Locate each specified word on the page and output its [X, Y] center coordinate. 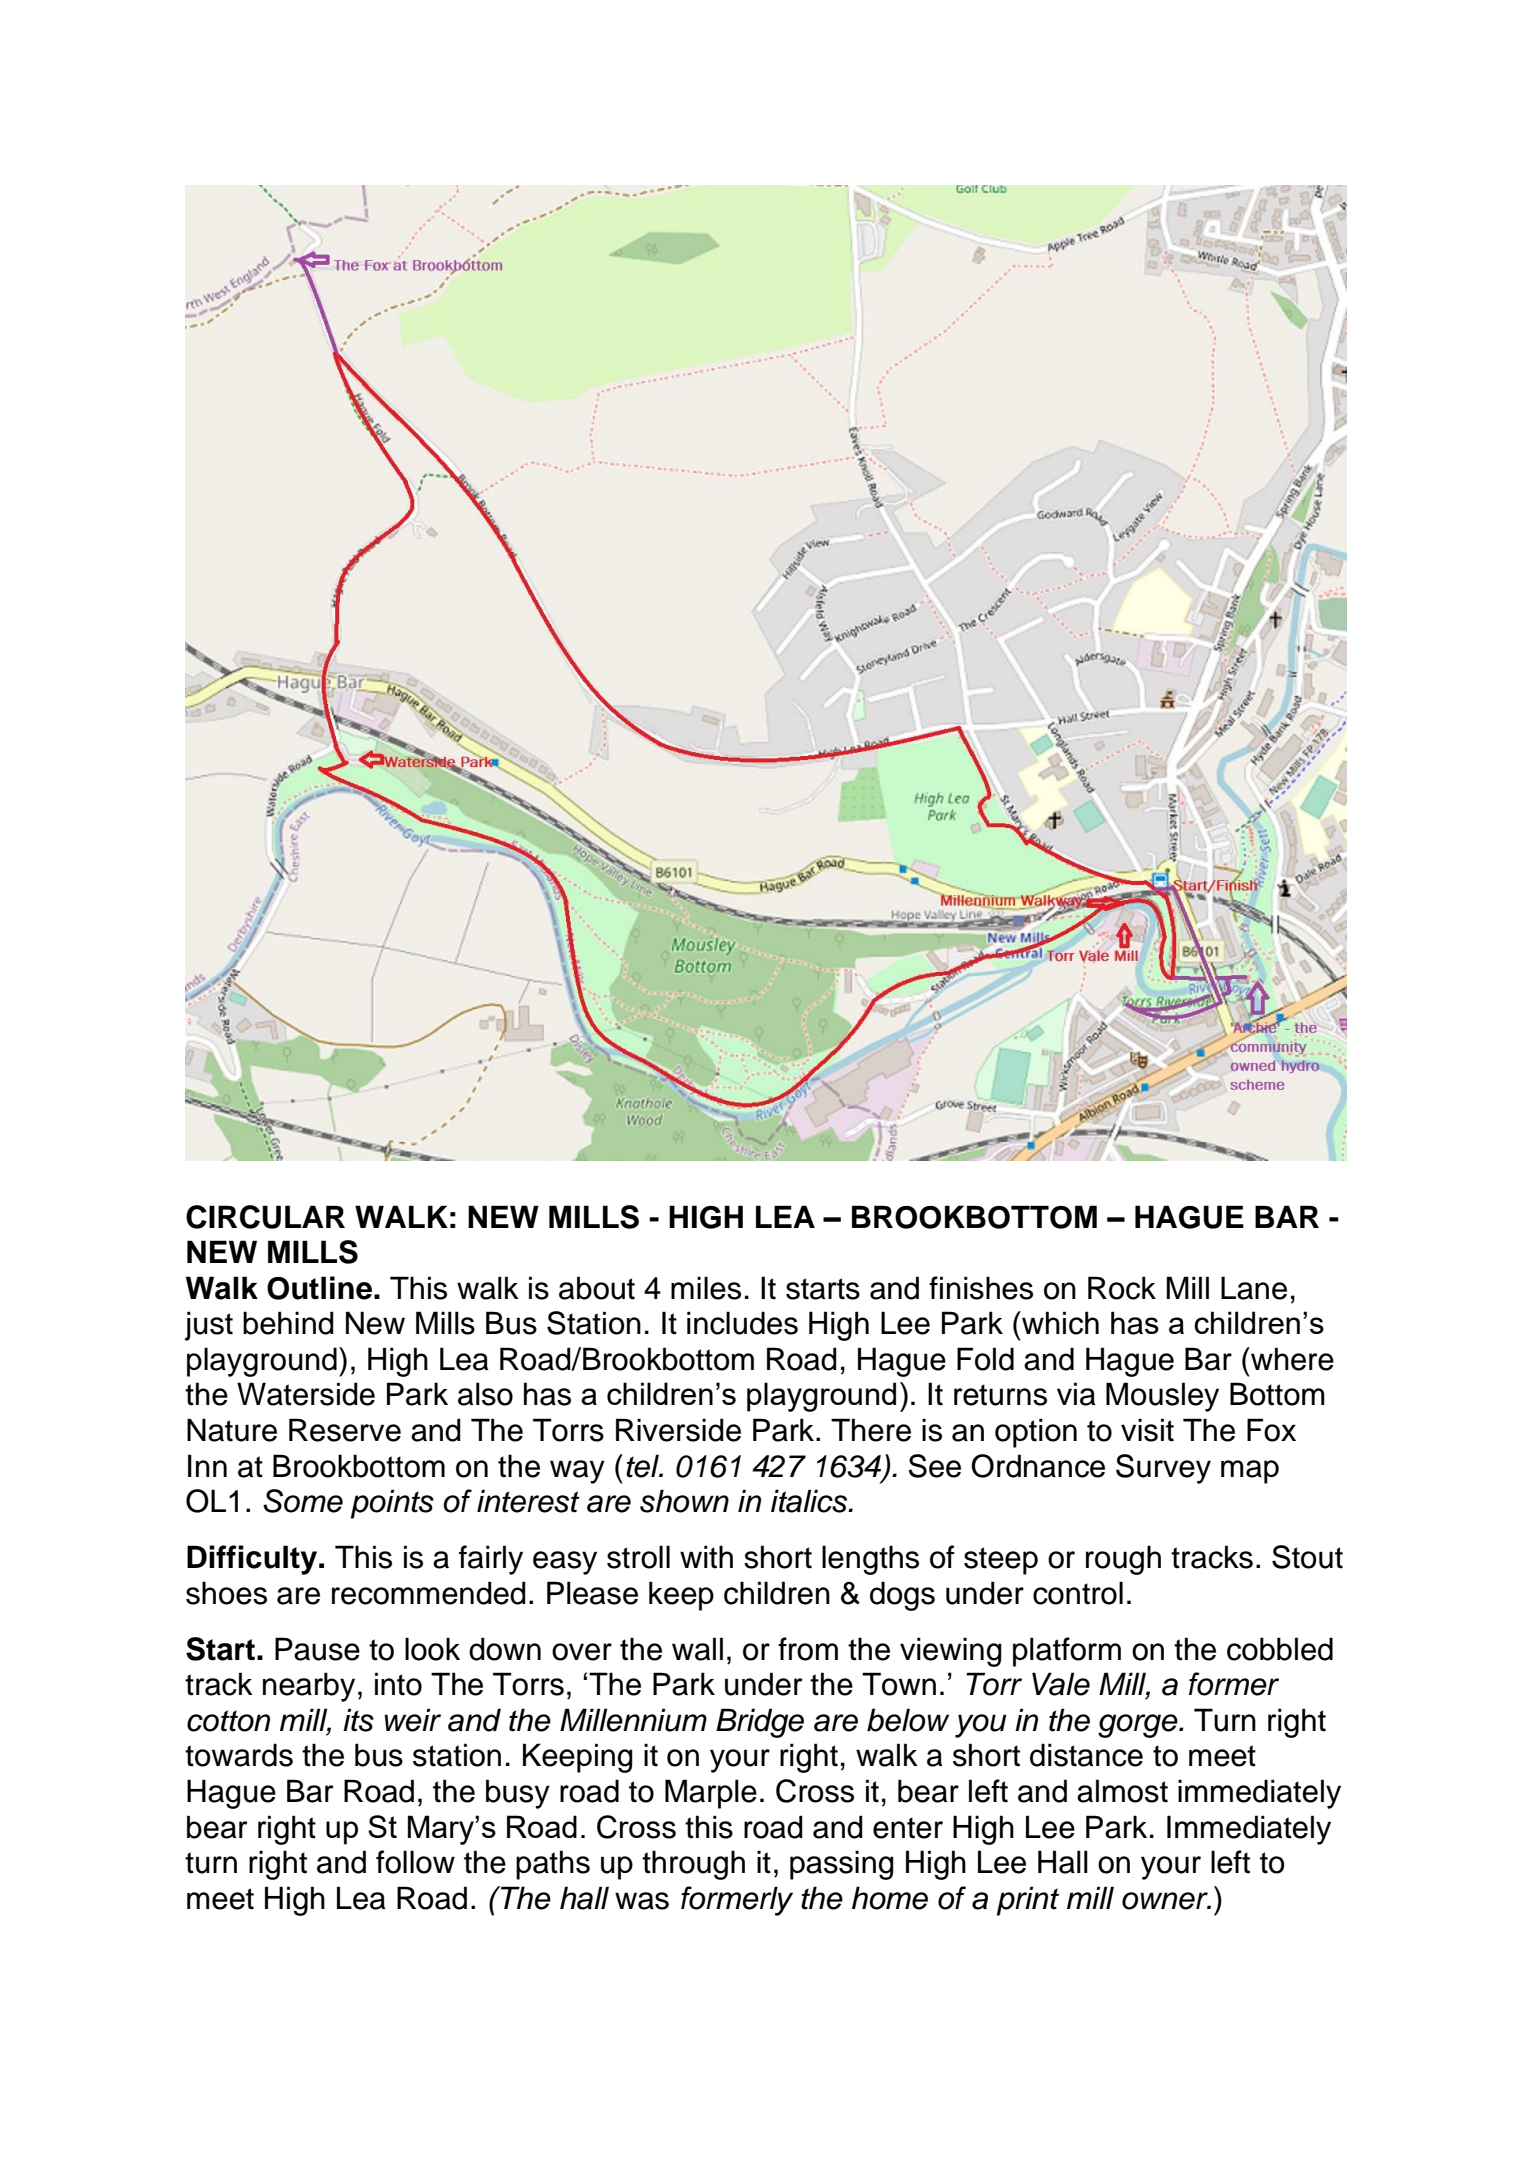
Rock [1122, 1288]
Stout [1307, 1557]
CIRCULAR [265, 1217]
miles [706, 1288]
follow [415, 1862]
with [706, 1557]
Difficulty [253, 1560]
